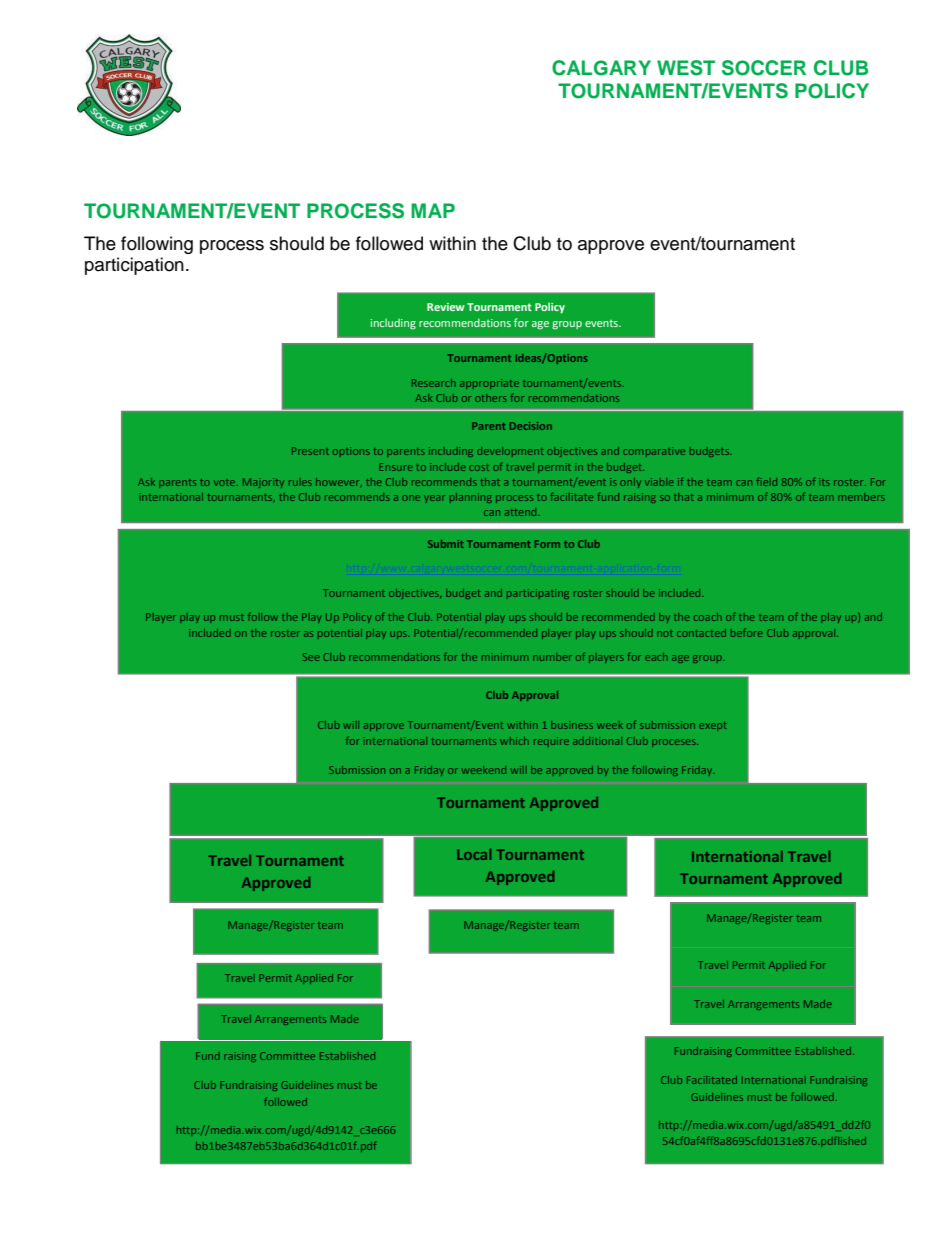 The image size is (952, 1233). What do you see at coordinates (311, 657) in the screenshot?
I see `See` at bounding box center [311, 657].
